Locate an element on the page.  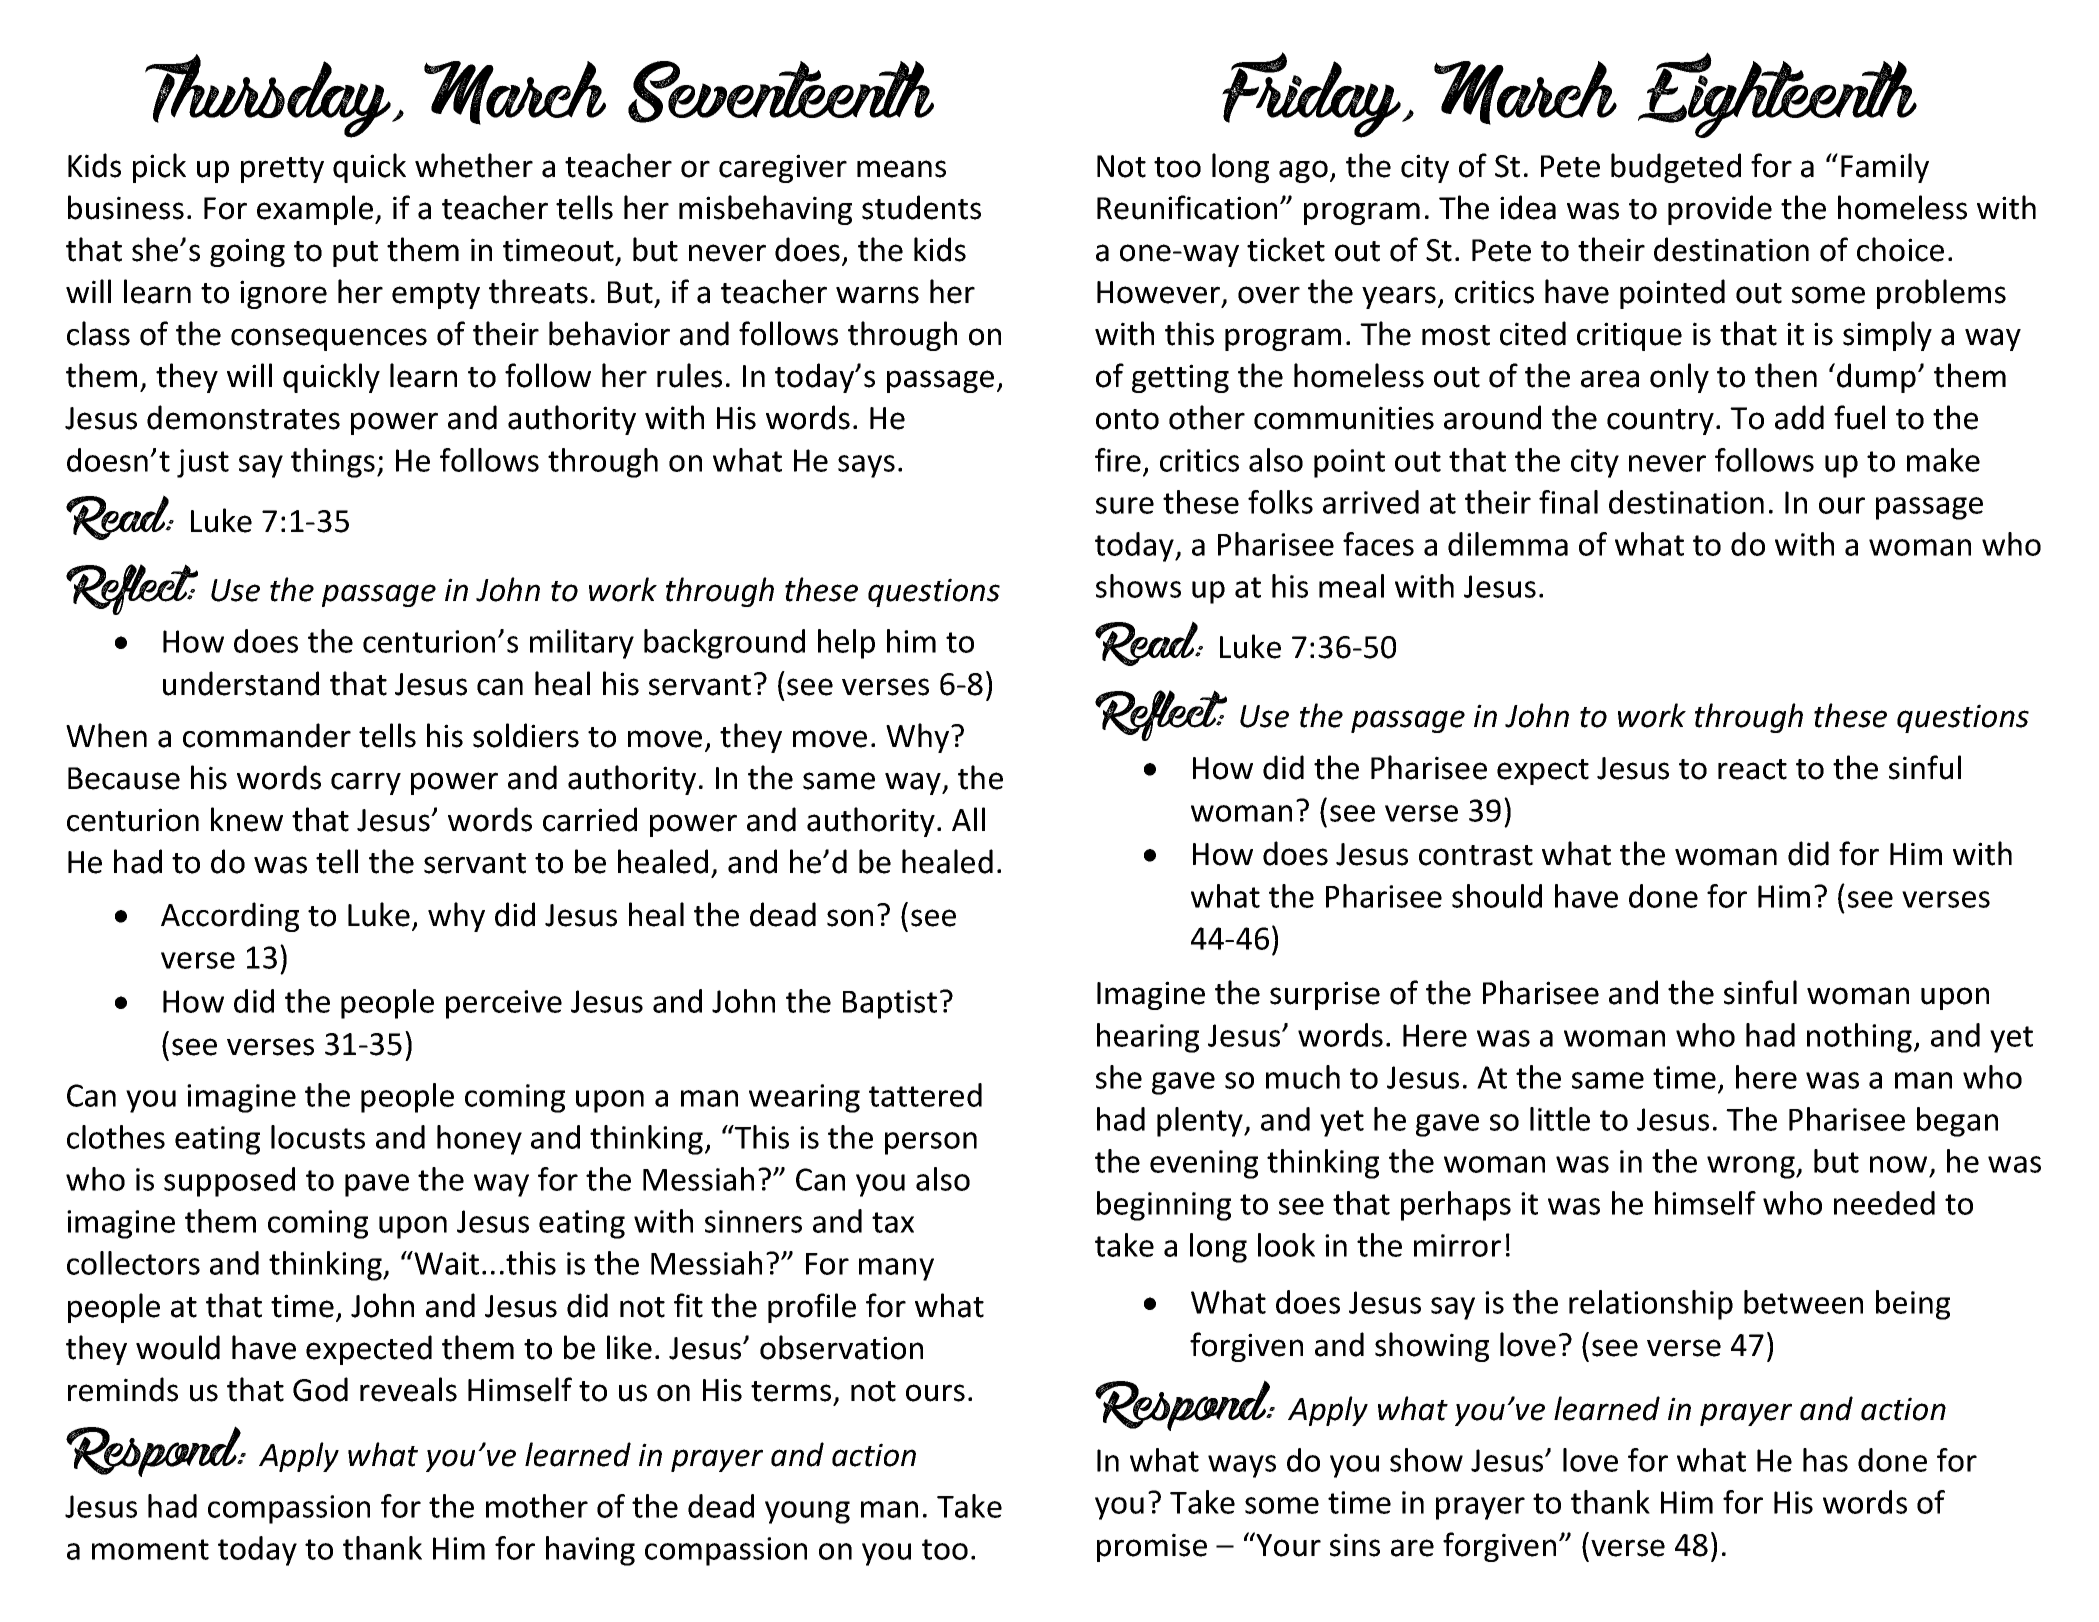
pretty is located at coordinates (282, 170).
